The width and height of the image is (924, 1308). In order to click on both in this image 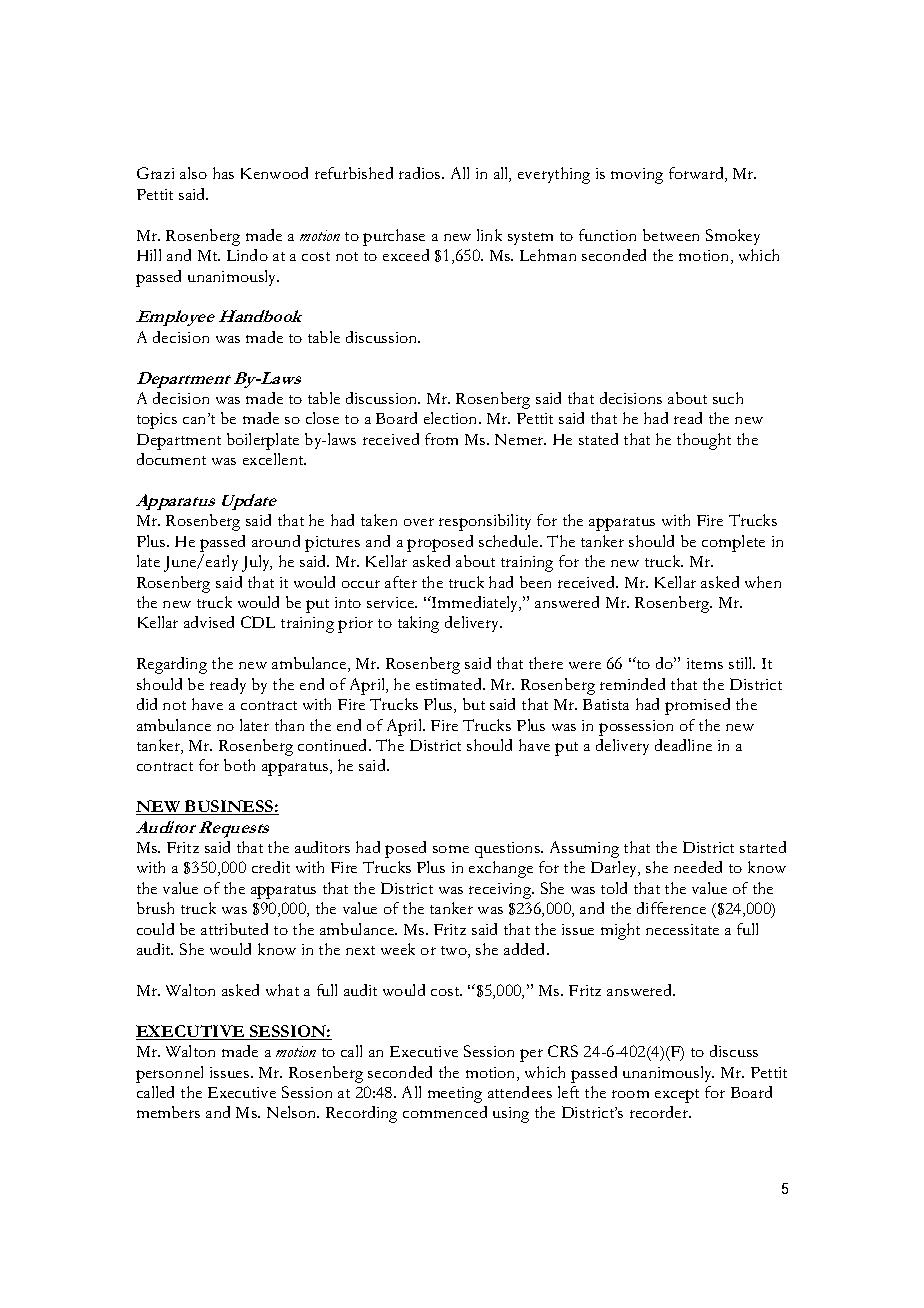, I will do `click(239, 765)`.
